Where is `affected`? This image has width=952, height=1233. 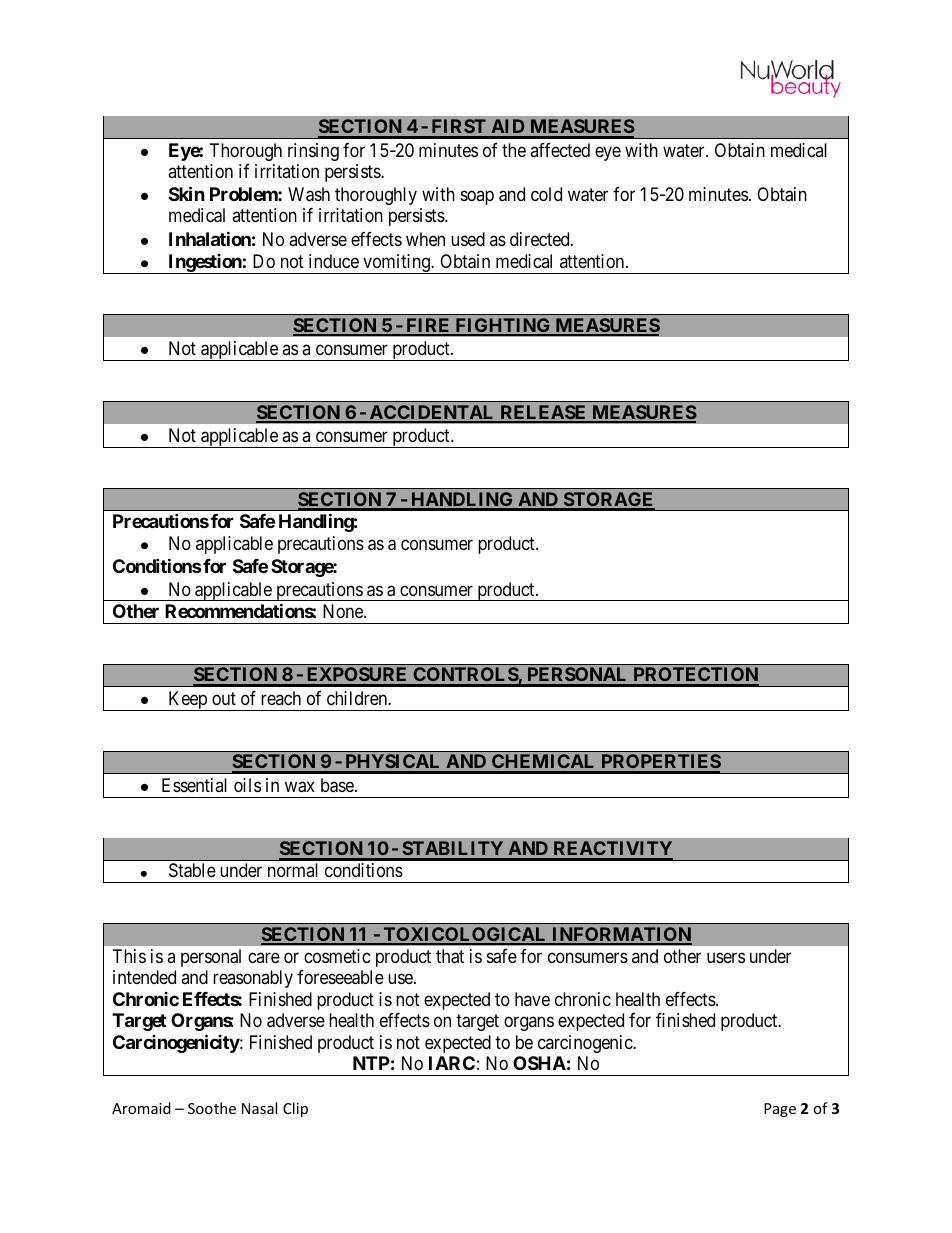 affected is located at coordinates (560, 150).
